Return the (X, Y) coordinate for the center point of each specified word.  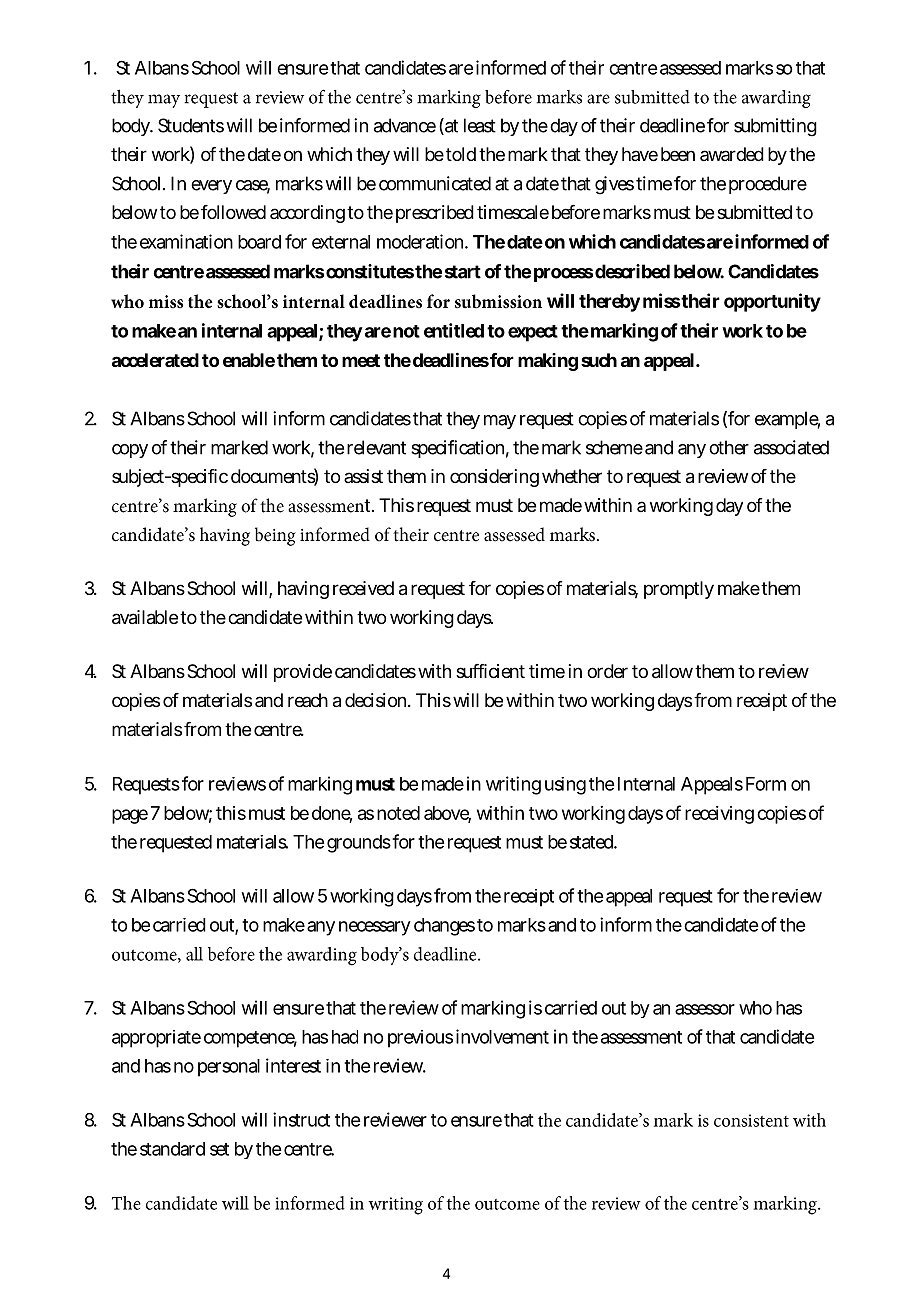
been (678, 154)
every (211, 187)
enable (249, 360)
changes (444, 927)
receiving (719, 815)
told (461, 154)
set (219, 1149)
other (729, 447)
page (130, 816)
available (145, 617)
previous (420, 1039)
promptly (679, 590)
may (500, 422)
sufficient (490, 671)
